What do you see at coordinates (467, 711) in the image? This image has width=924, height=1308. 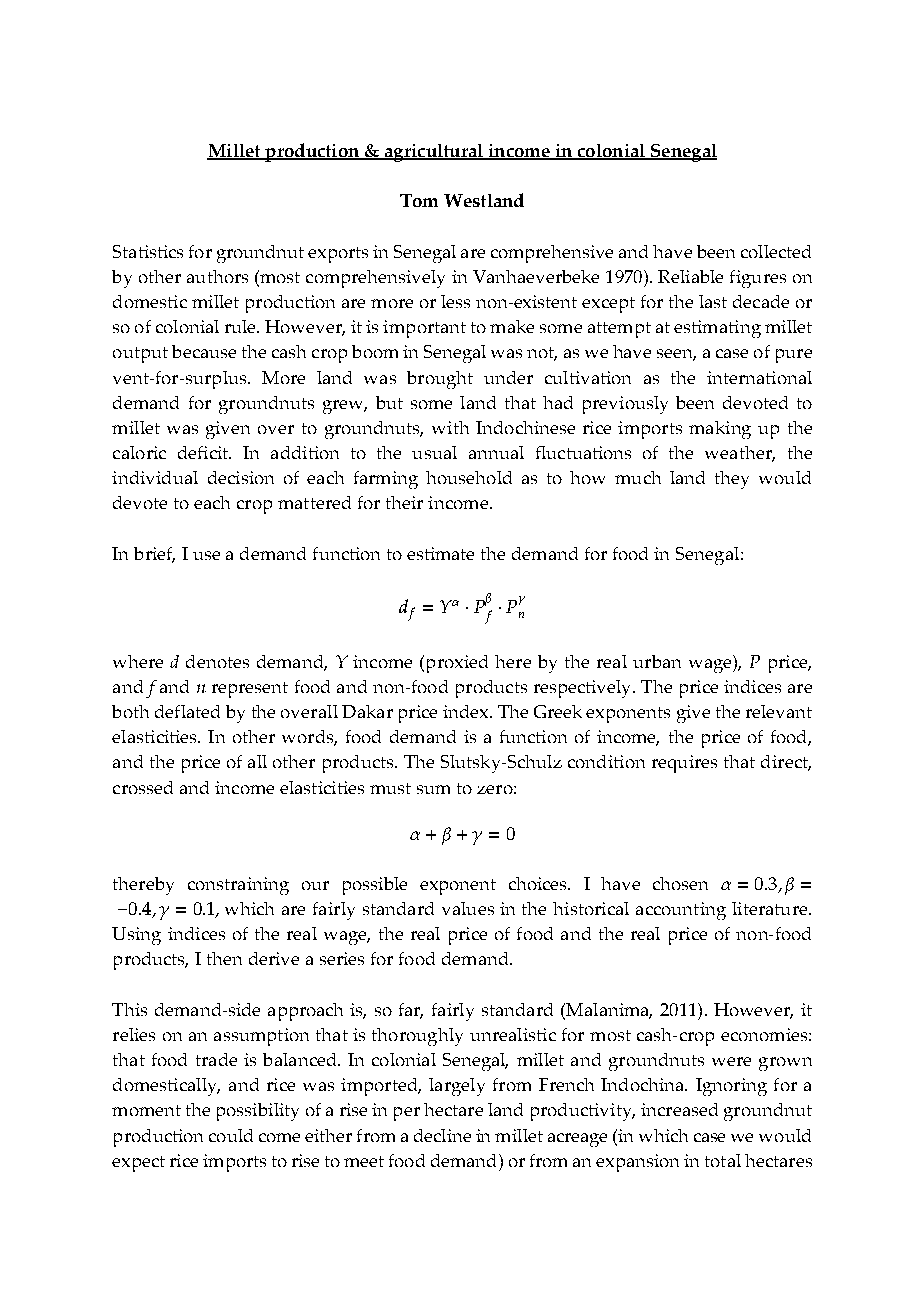 I see `index` at bounding box center [467, 711].
